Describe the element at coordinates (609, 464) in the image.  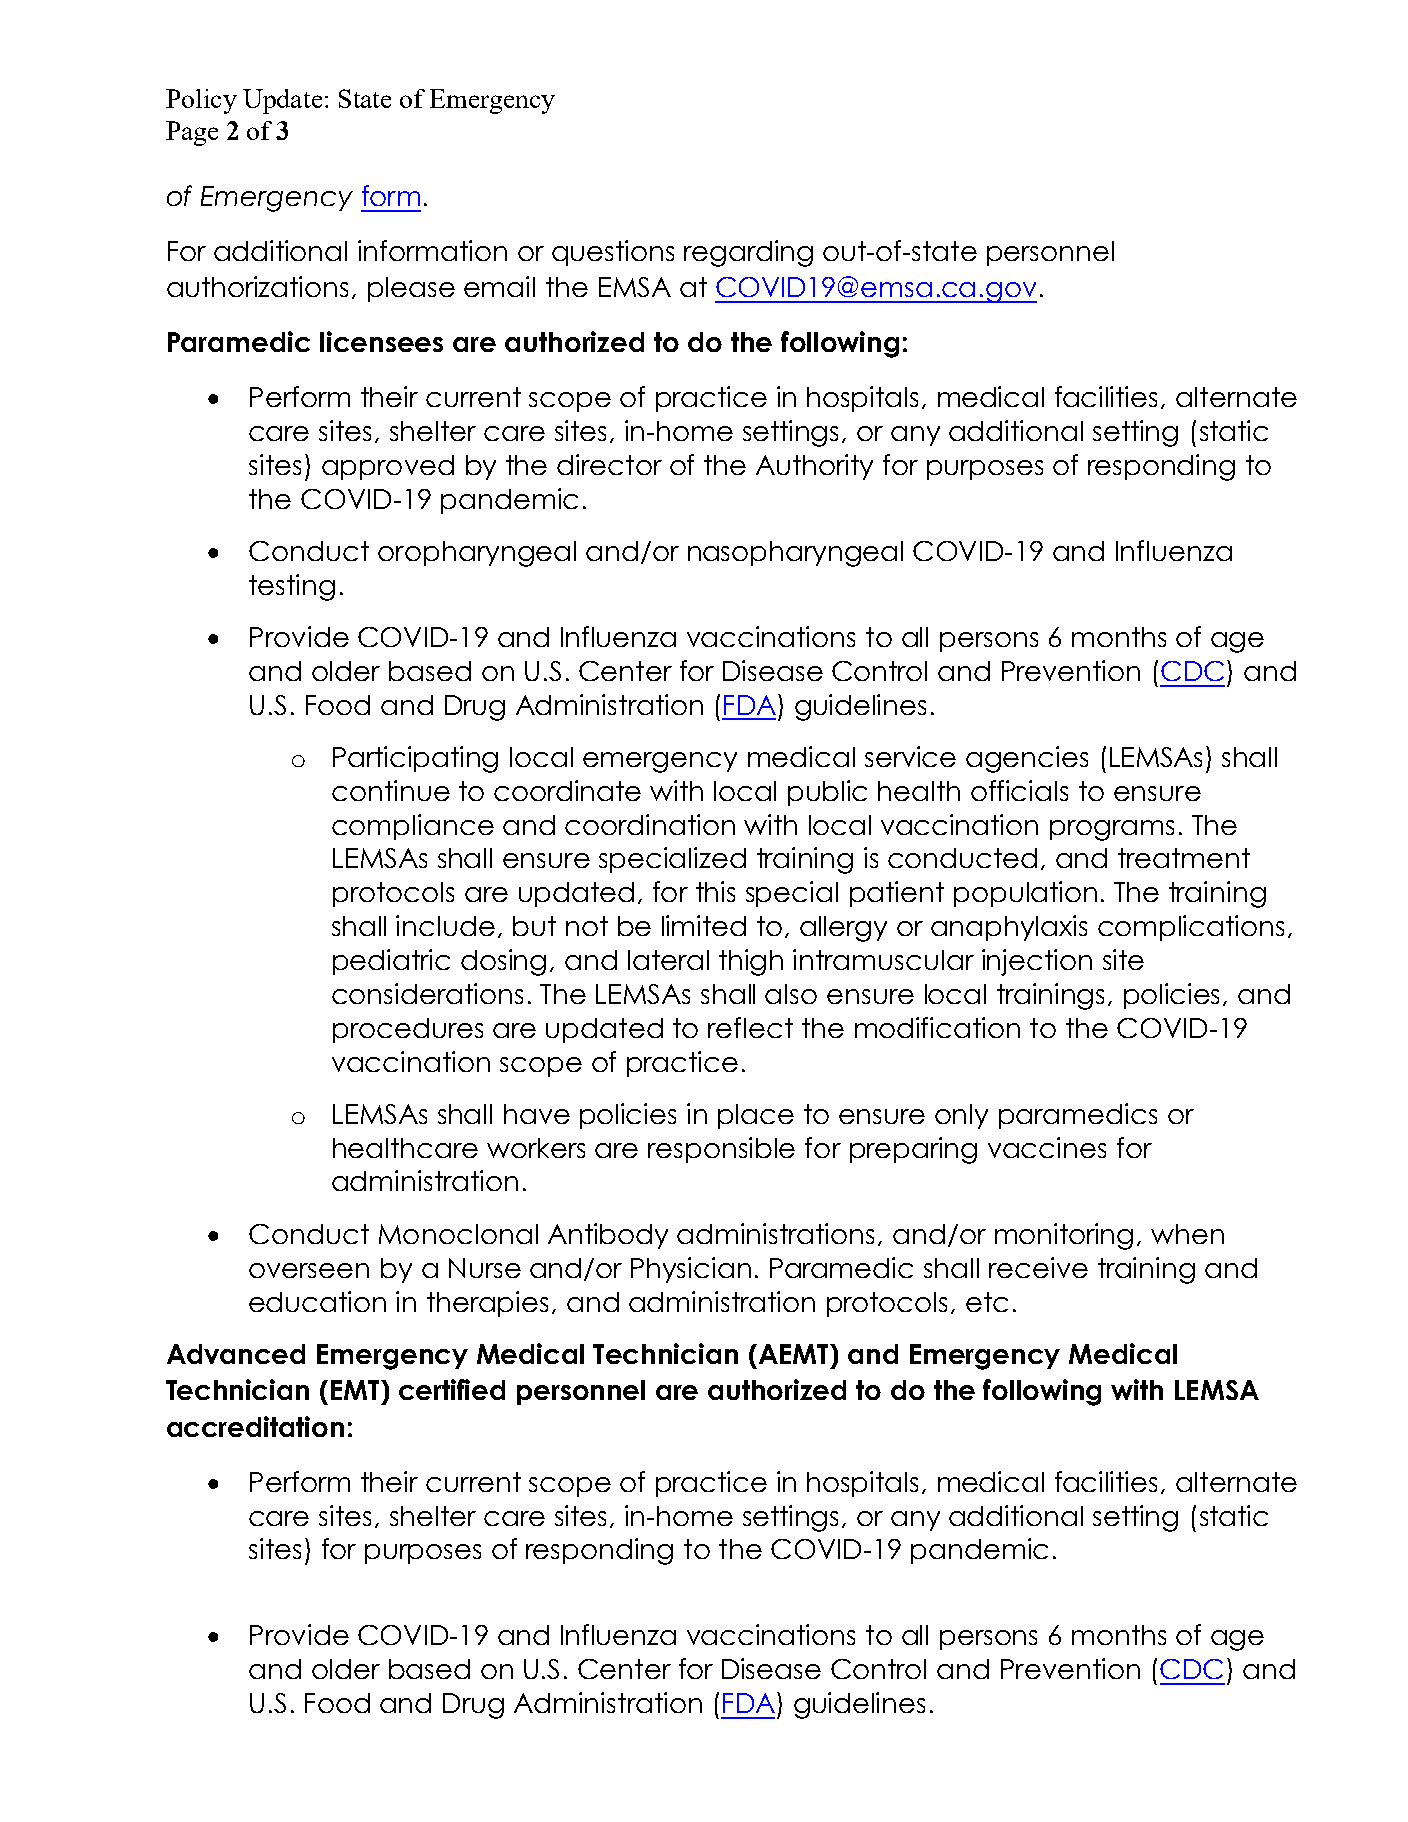
I see `director` at that location.
